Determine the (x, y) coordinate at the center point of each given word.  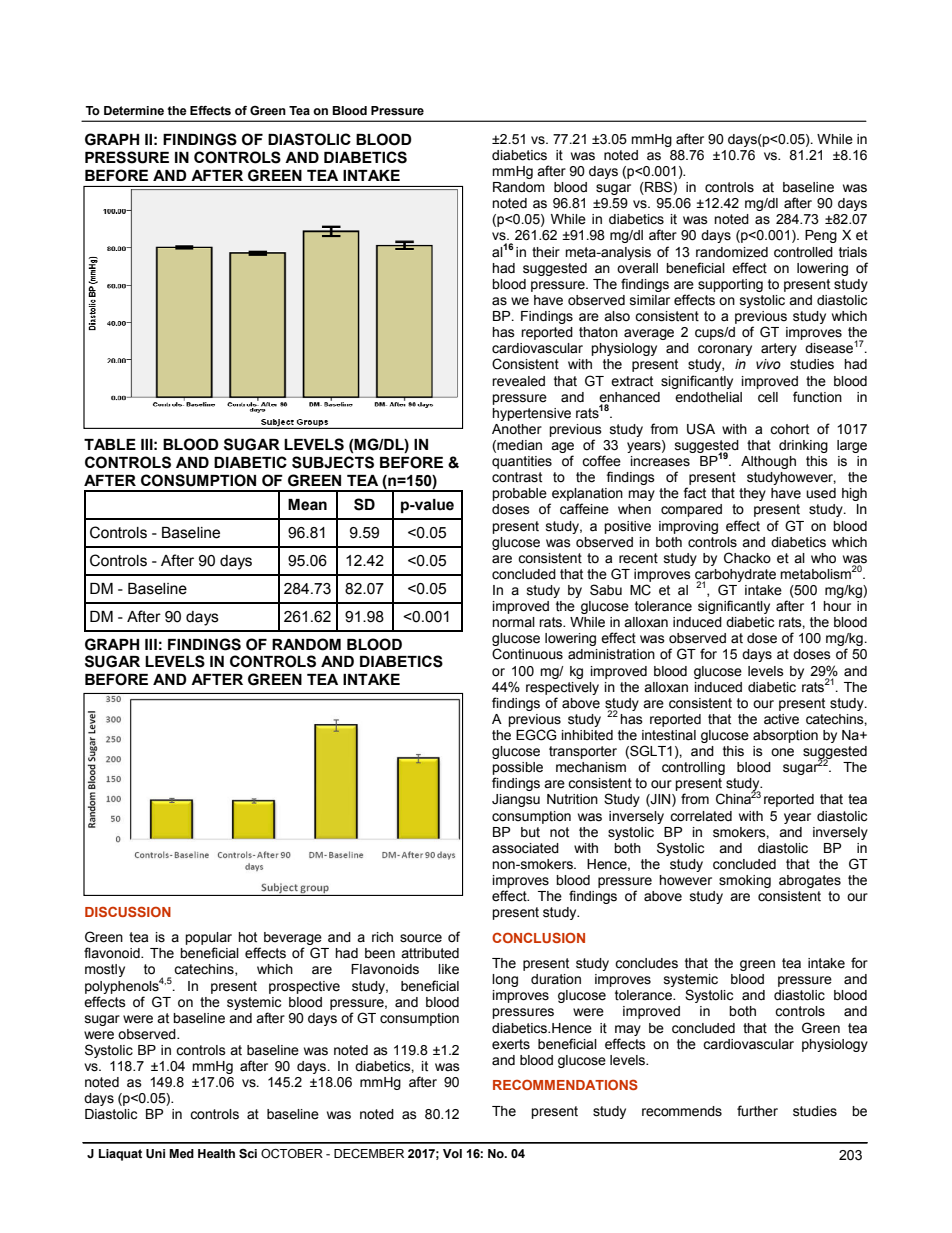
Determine (134, 110)
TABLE (110, 444)
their (546, 252)
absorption (785, 736)
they (752, 494)
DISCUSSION (128, 911)
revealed (518, 381)
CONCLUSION (538, 937)
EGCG (536, 735)
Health (216, 1153)
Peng (821, 236)
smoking (745, 881)
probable (519, 494)
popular (208, 938)
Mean (307, 505)
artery (779, 349)
